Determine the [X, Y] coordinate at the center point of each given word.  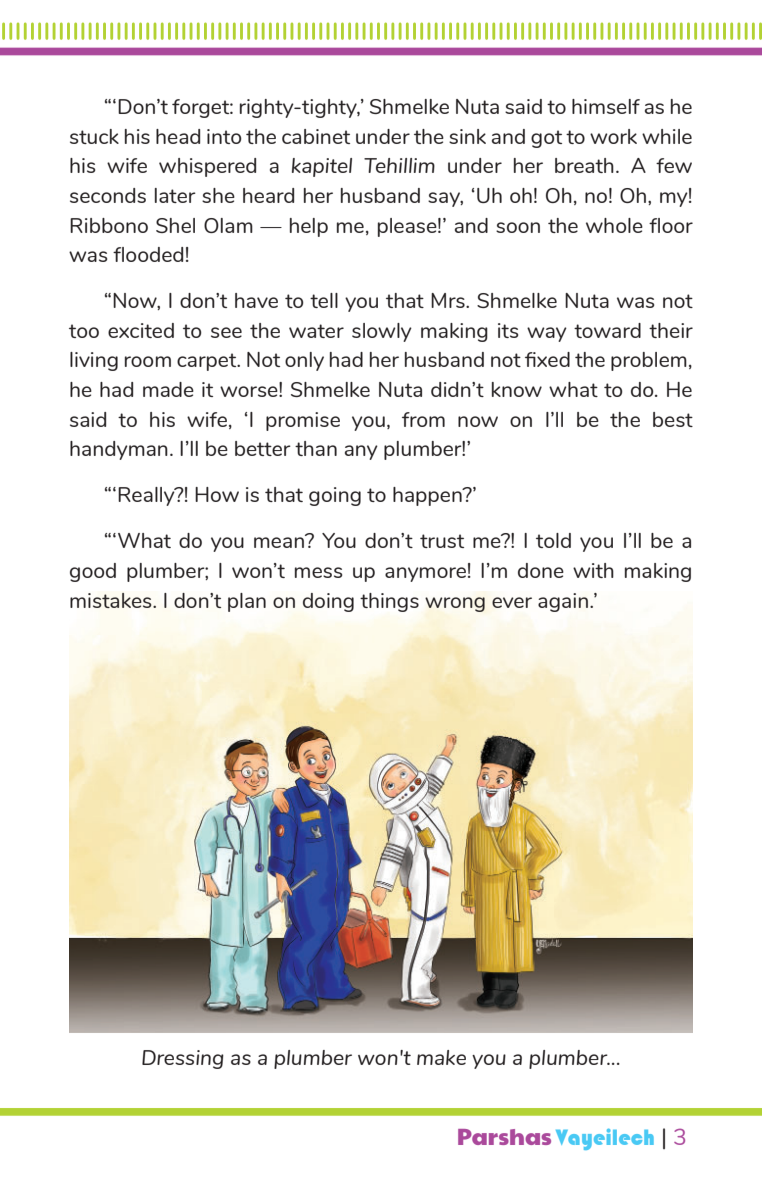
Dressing [183, 1059]
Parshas [504, 1137]
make [441, 1057]
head [178, 136]
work [613, 136]
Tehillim [399, 165]
